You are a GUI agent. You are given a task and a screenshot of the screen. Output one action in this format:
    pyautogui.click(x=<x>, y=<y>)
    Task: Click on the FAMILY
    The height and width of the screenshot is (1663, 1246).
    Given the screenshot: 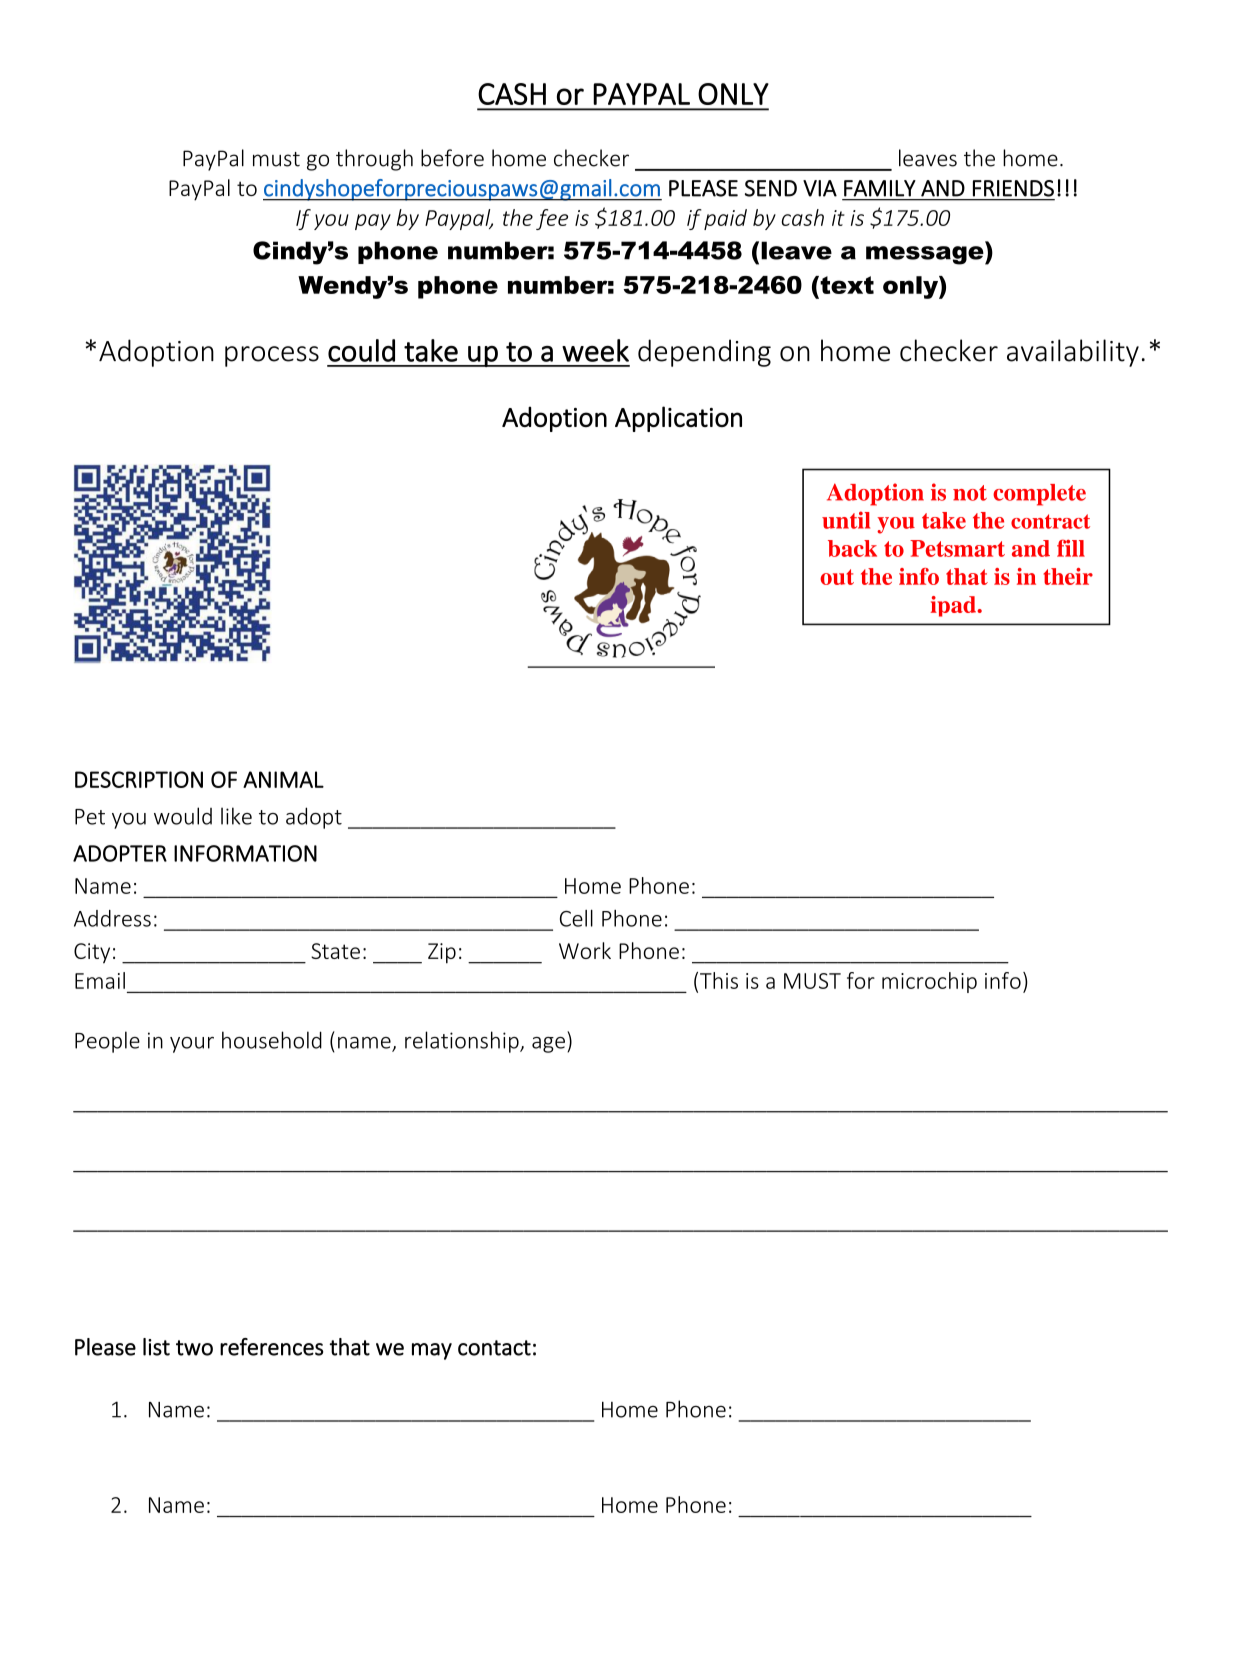 What is the action you would take?
    pyautogui.click(x=880, y=188)
